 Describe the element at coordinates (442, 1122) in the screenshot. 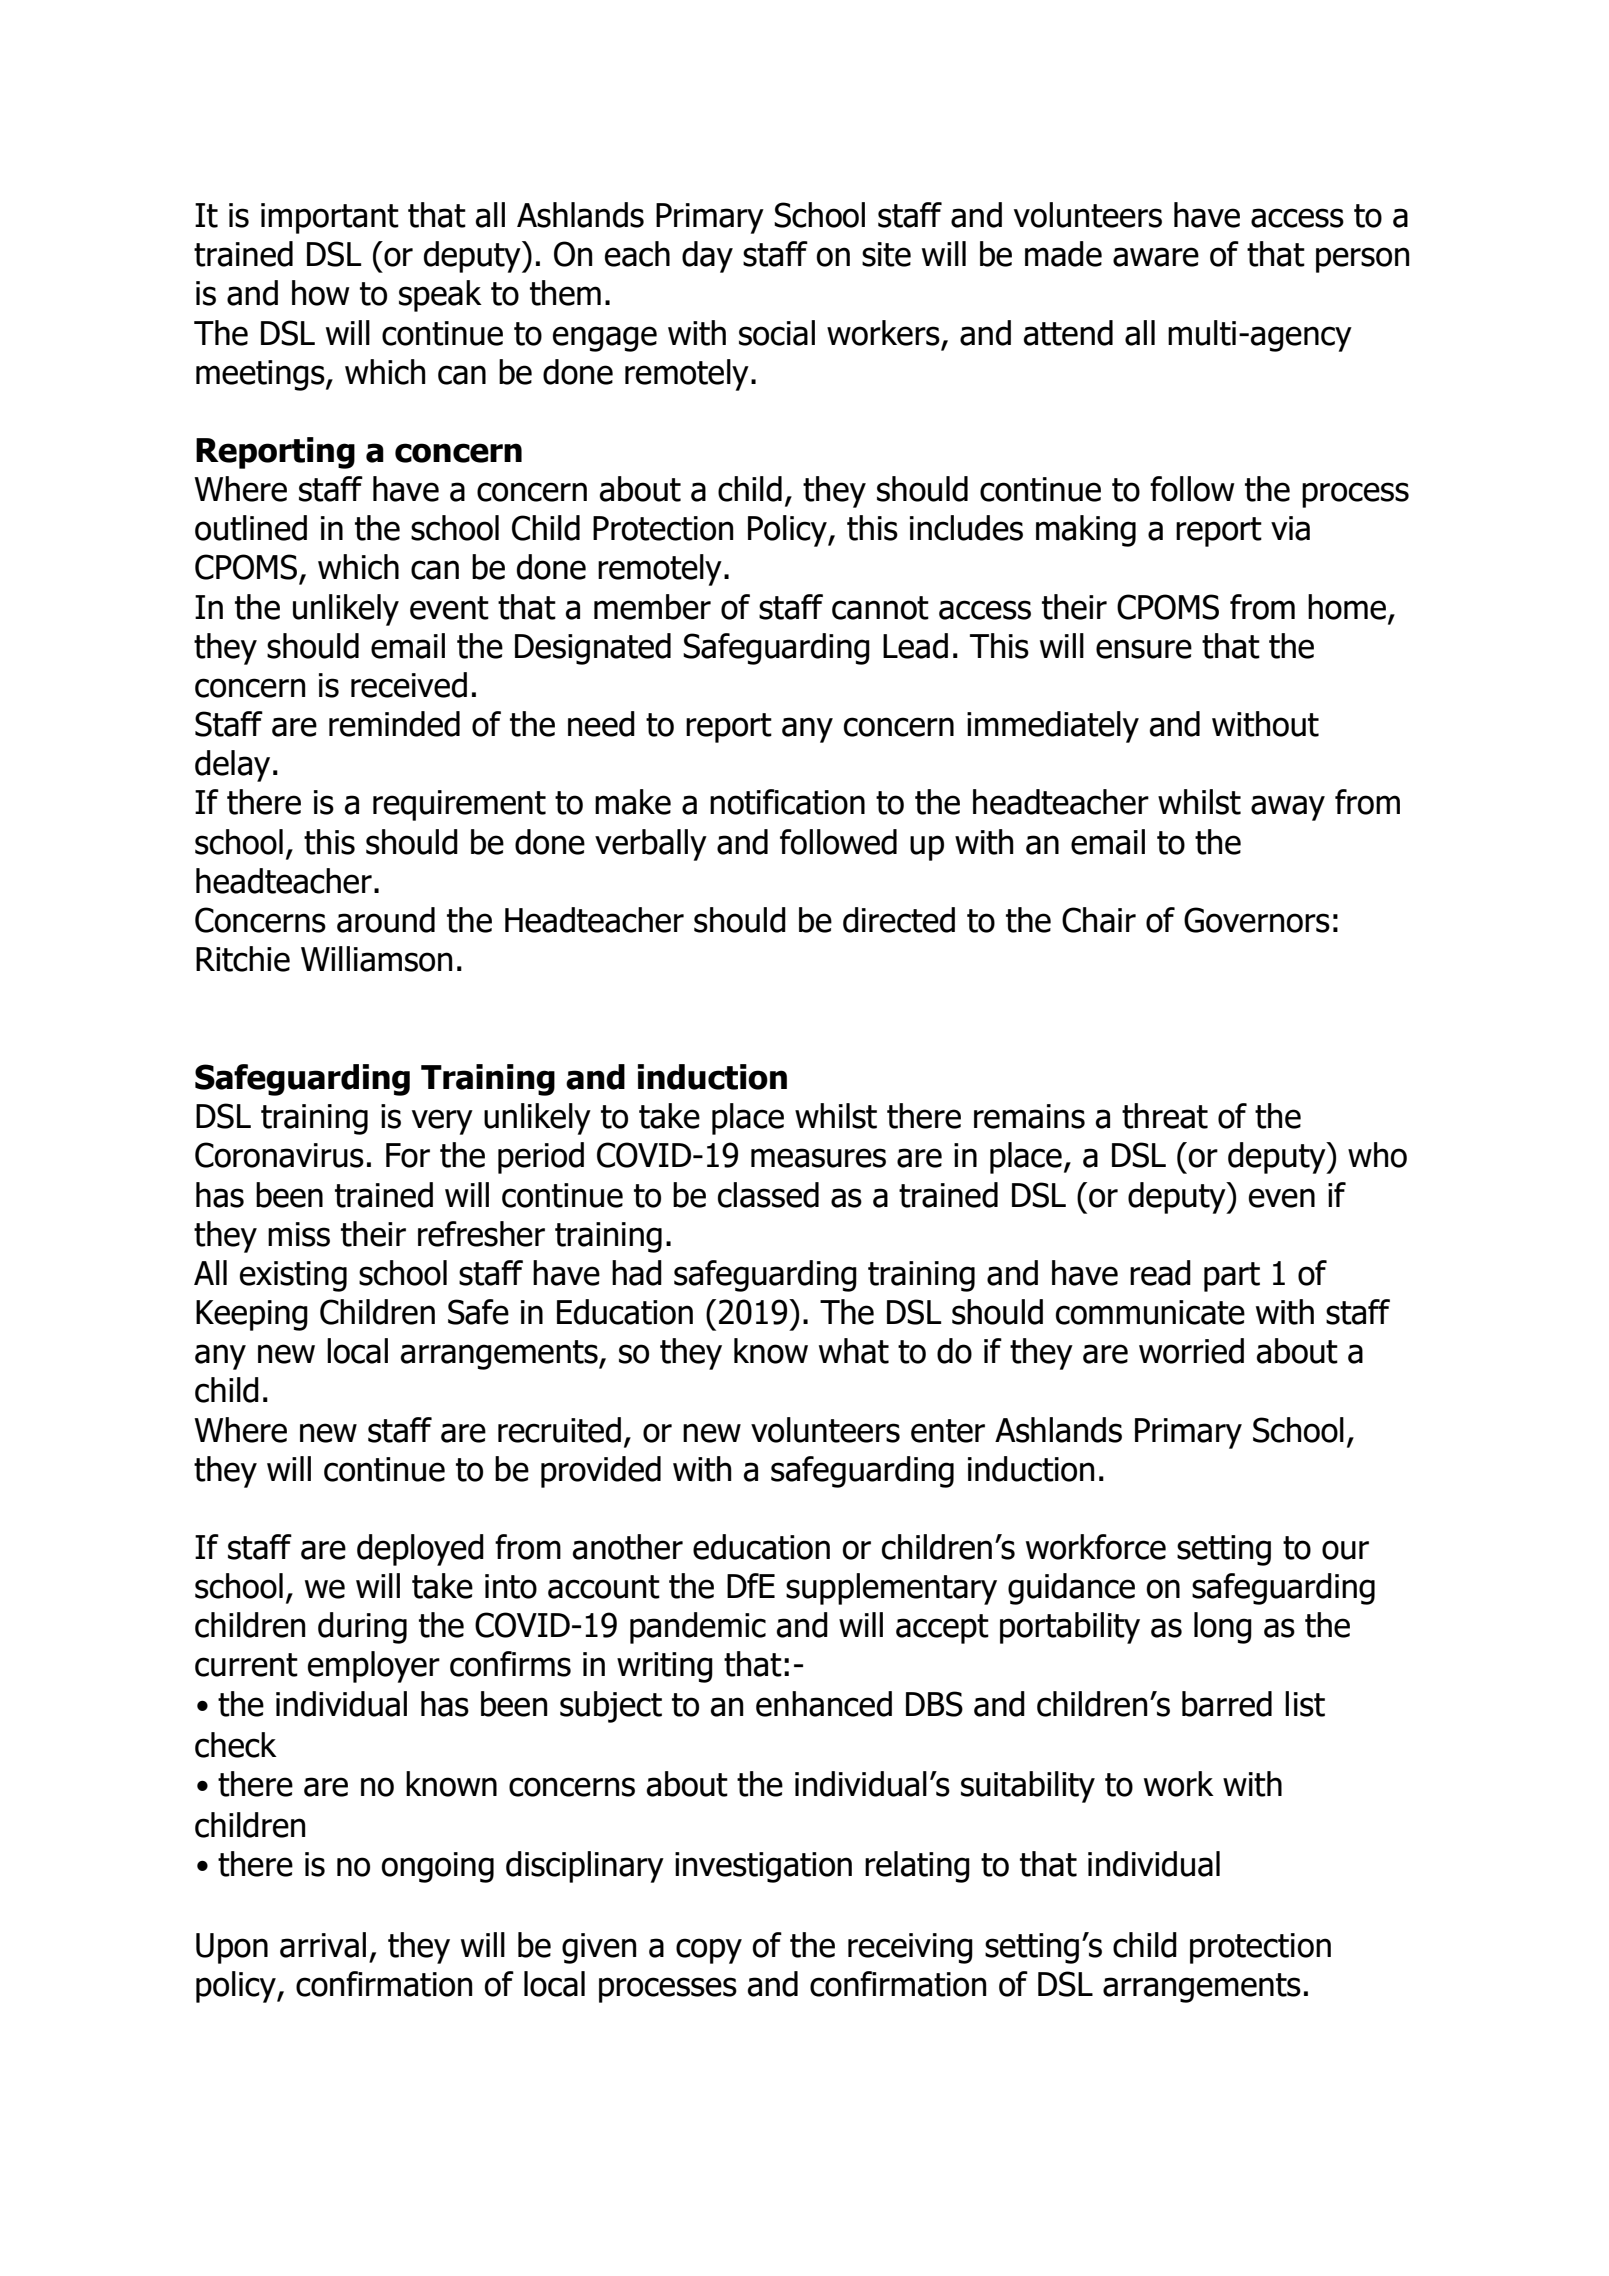

I see `very` at that location.
